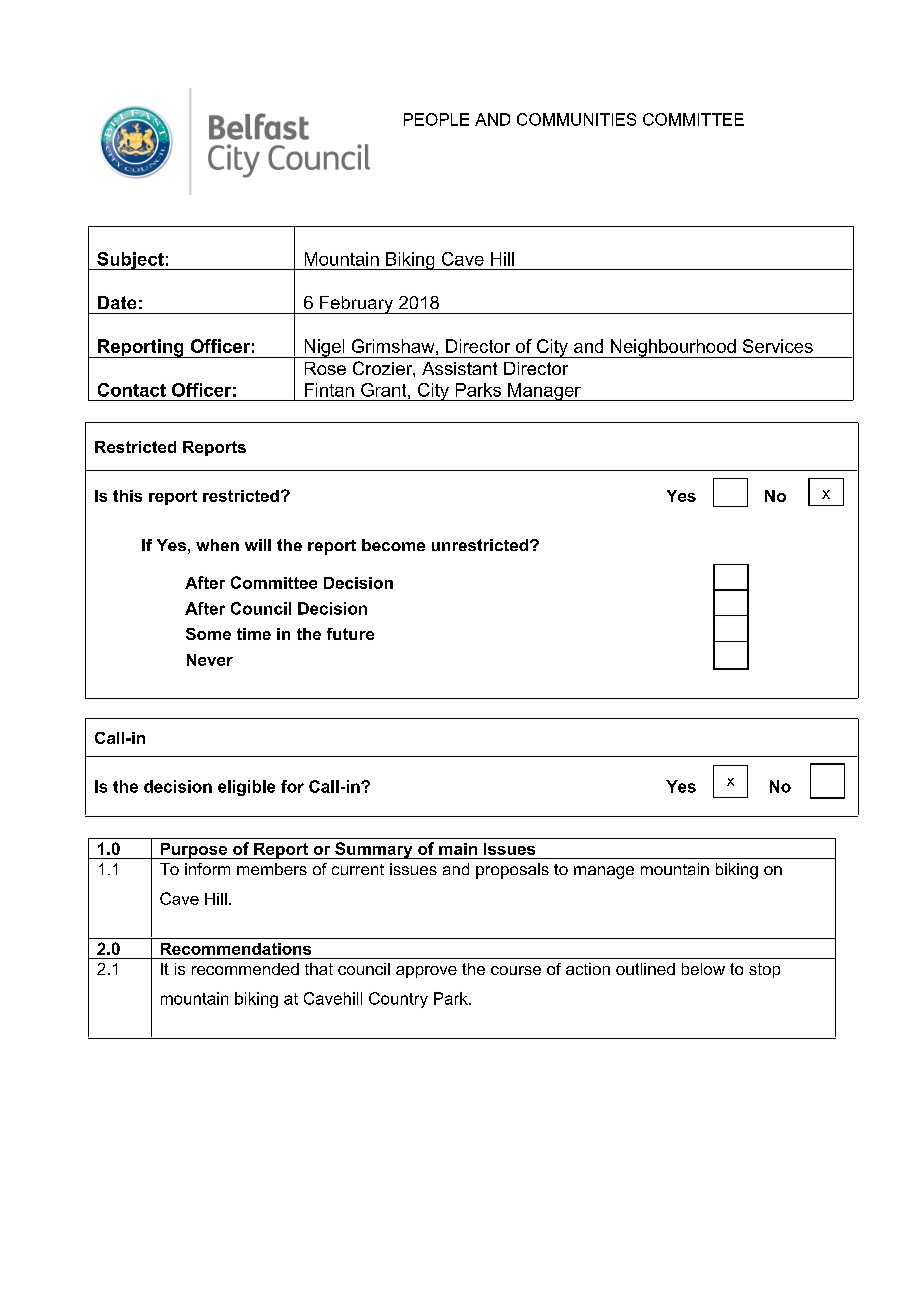 The height and width of the screenshot is (1308, 924). What do you see at coordinates (673, 348) in the screenshot?
I see `Neighbourhood` at bounding box center [673, 348].
